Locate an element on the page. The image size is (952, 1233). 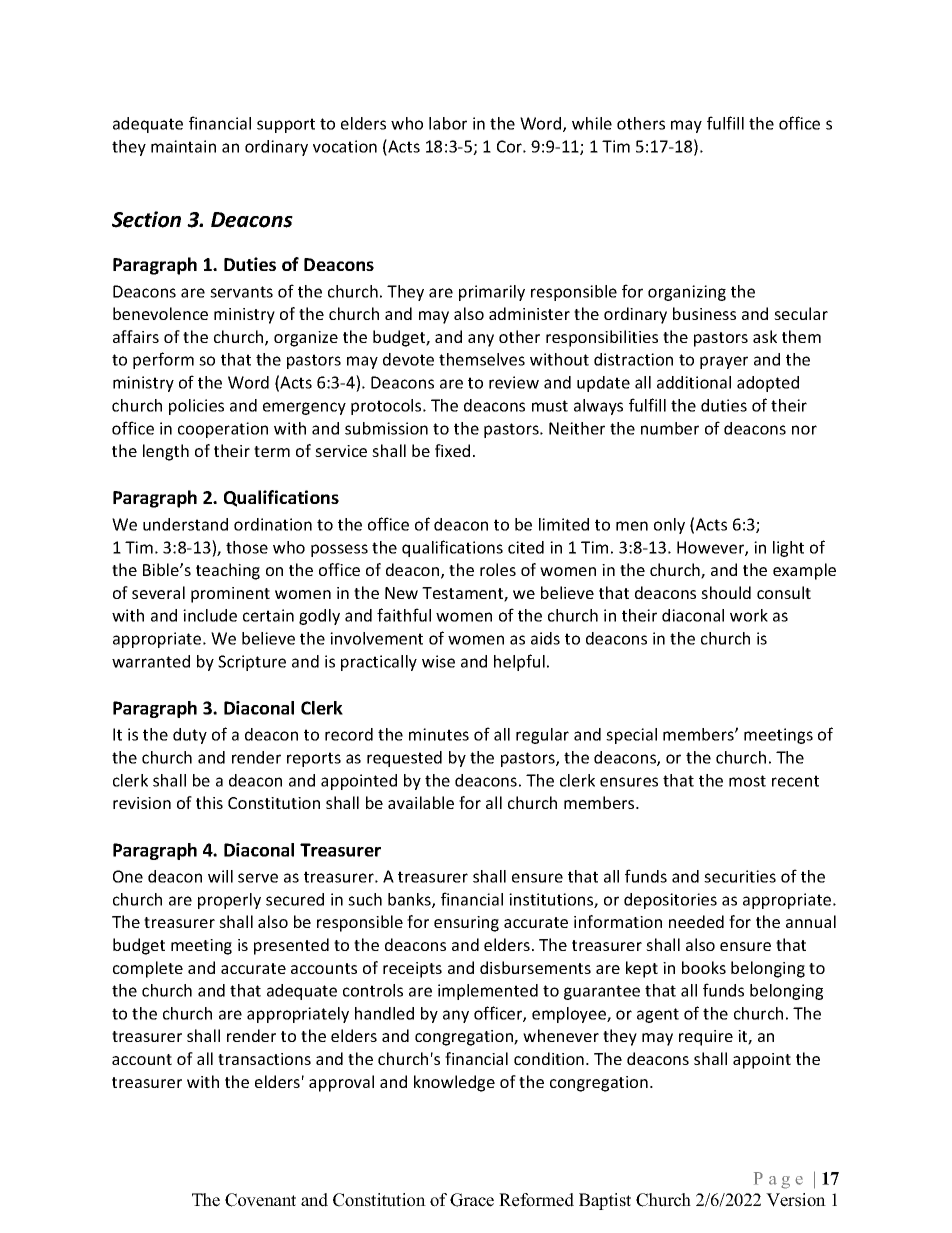
fixed is located at coordinates (452, 450).
